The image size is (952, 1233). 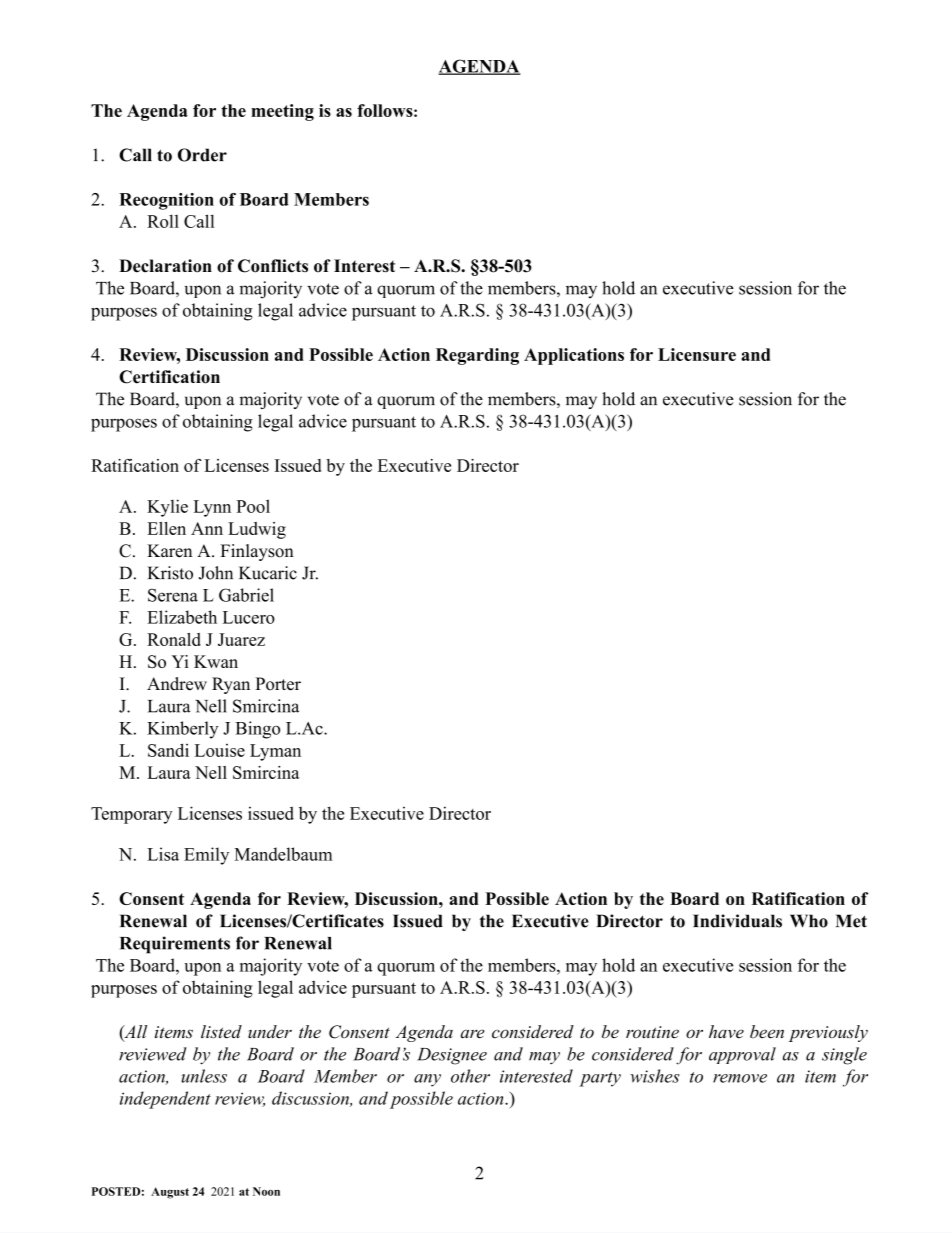 What do you see at coordinates (212, 508) in the page?
I see `Lynn` at bounding box center [212, 508].
